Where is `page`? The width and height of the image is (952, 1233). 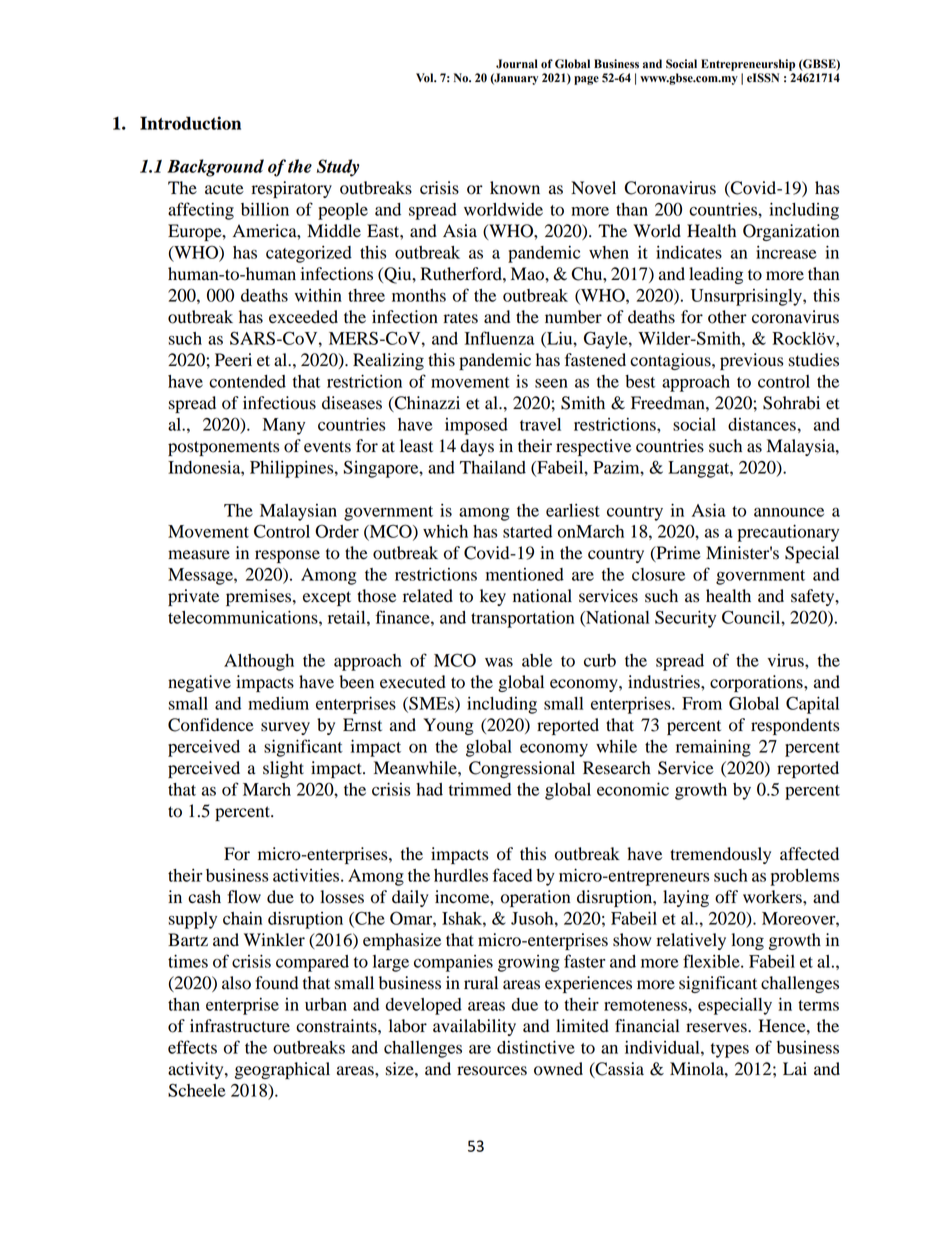
page is located at coordinates (586, 80).
